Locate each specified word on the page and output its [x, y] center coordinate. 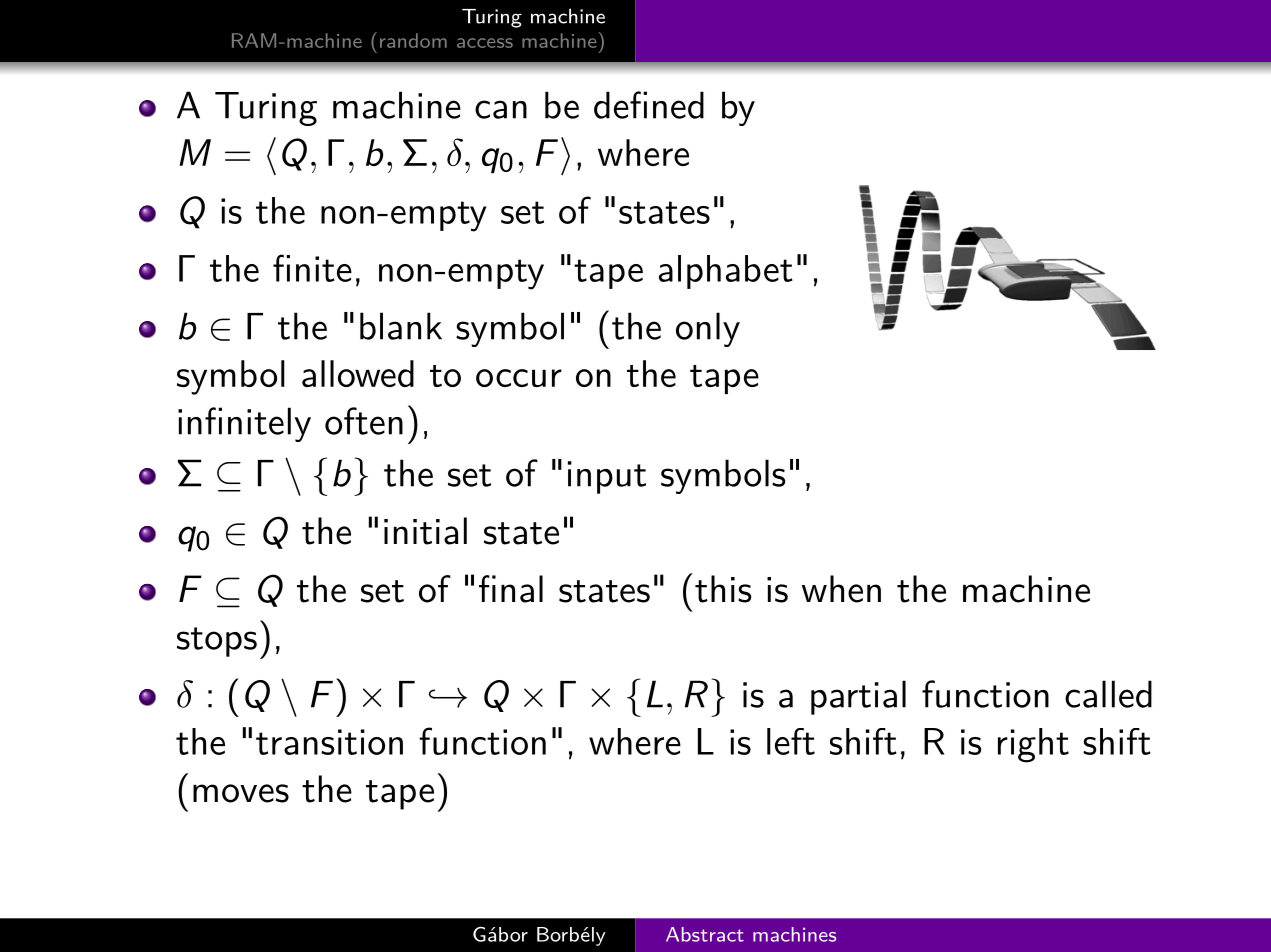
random [413, 40]
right [1033, 745]
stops [217, 642]
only [708, 329]
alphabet [726, 272]
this [723, 589]
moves [241, 793]
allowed [358, 373]
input [607, 477]
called [1108, 694]
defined [649, 105]
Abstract [705, 934]
